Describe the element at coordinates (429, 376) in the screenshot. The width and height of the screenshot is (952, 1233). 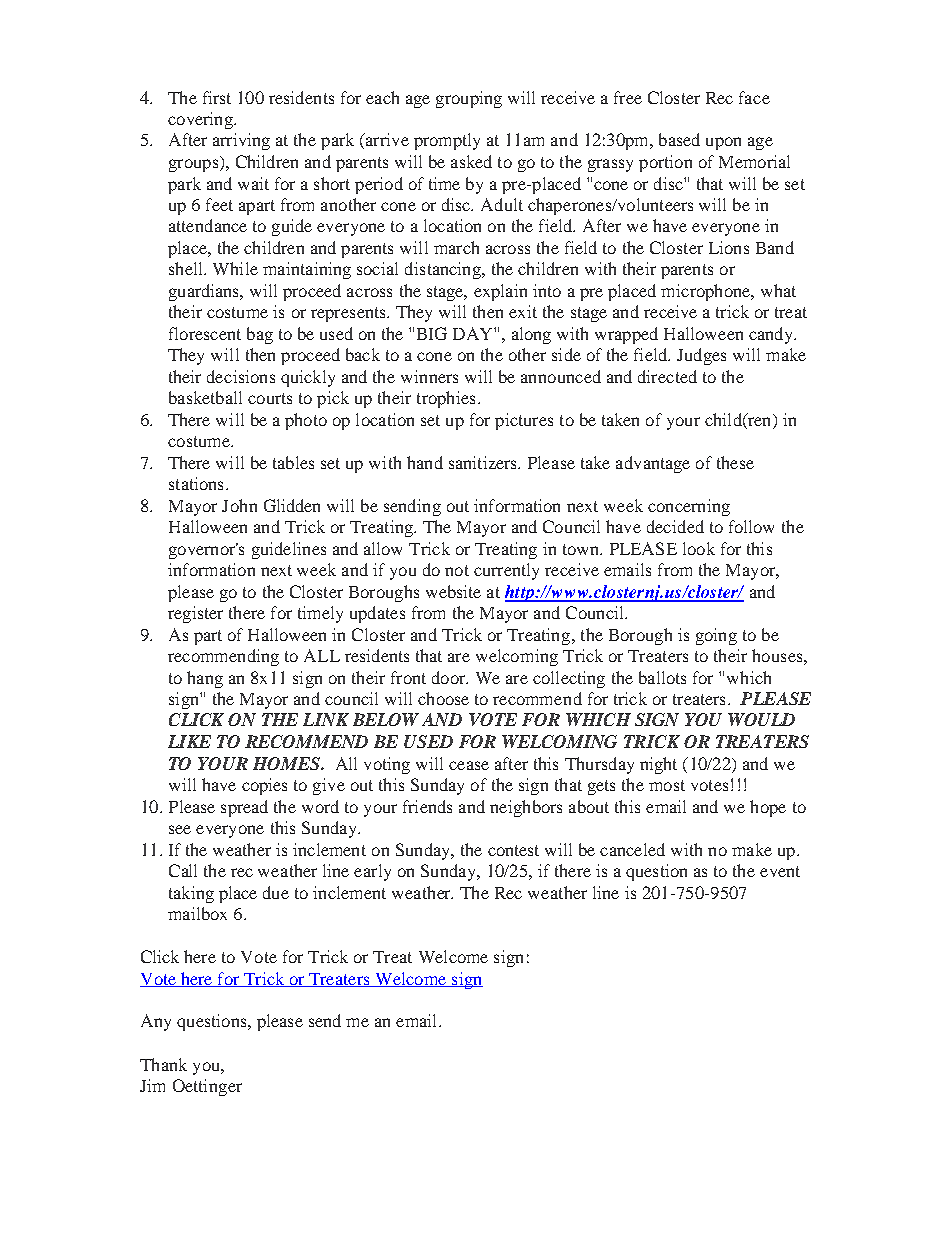
I see `winners` at that location.
